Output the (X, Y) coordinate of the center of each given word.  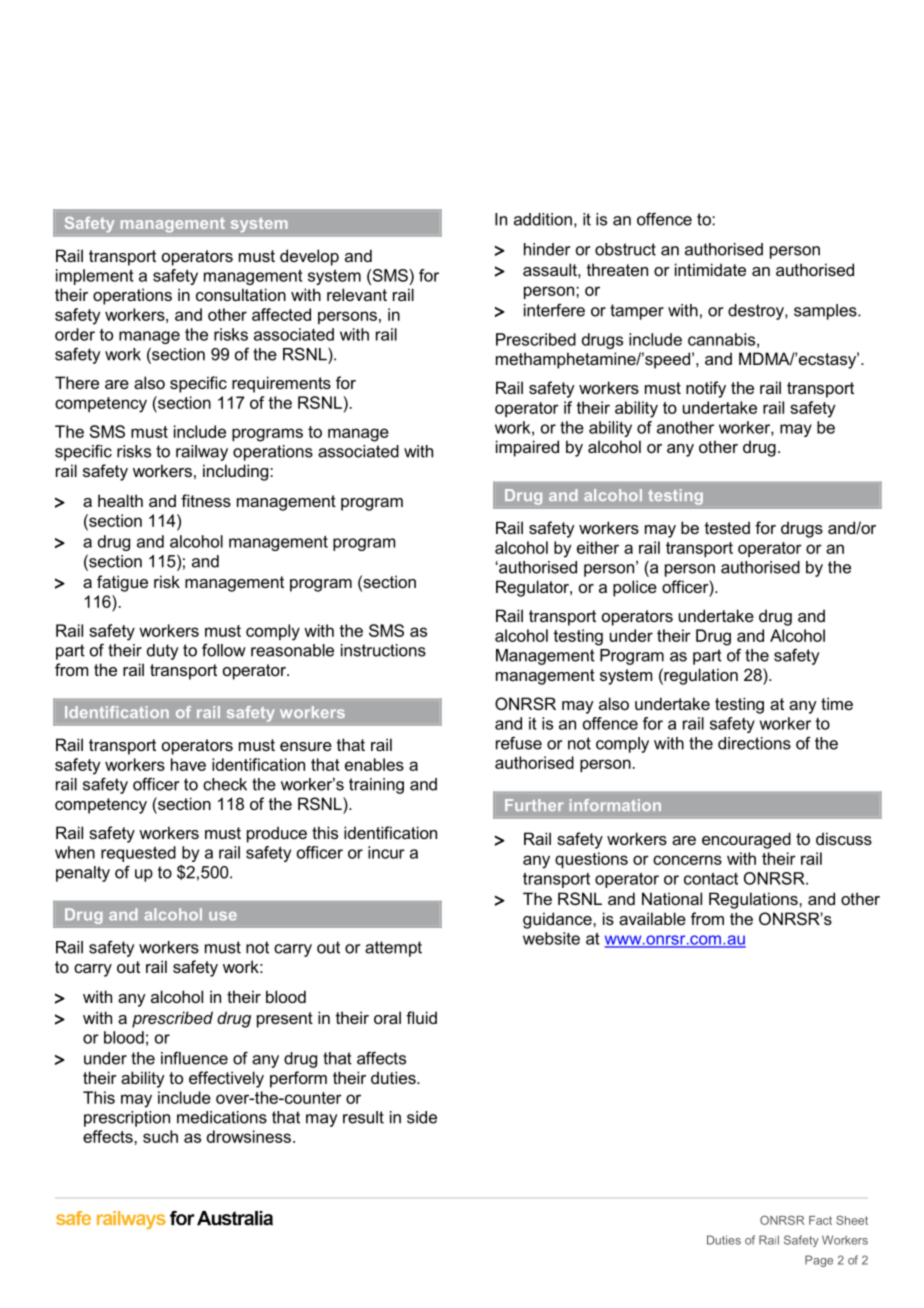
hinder (547, 249)
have (188, 764)
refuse (519, 743)
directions (754, 743)
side (422, 1117)
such (160, 1136)
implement (95, 277)
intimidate (710, 269)
